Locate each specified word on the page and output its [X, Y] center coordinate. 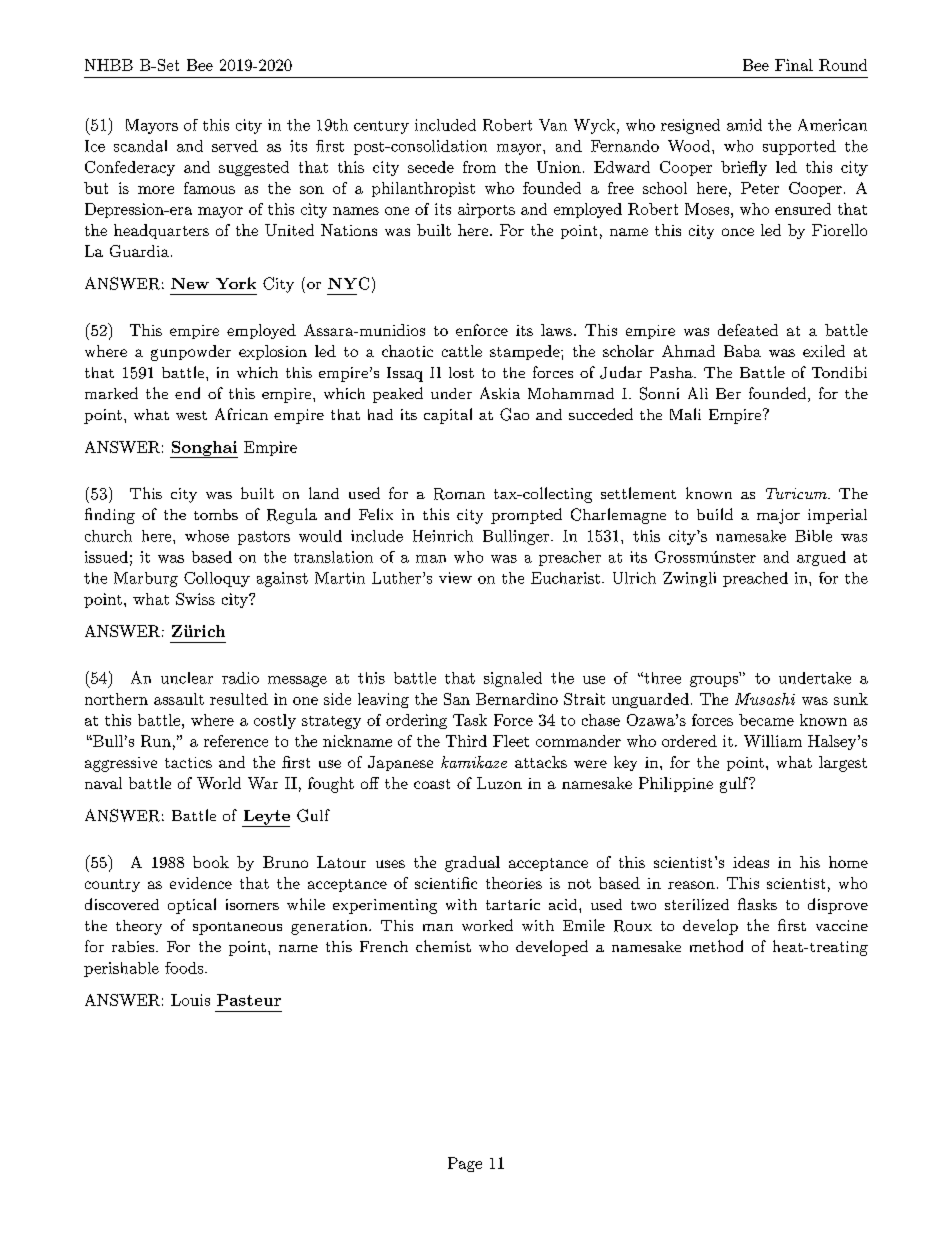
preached [755, 579]
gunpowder [191, 353]
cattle [462, 351]
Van [553, 125]
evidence [201, 883]
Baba [742, 351]
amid [744, 125]
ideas [751, 862]
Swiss [195, 599]
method [716, 946]
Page [465, 1164]
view [455, 578]
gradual [472, 864]
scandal [140, 146]
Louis [190, 1000]
